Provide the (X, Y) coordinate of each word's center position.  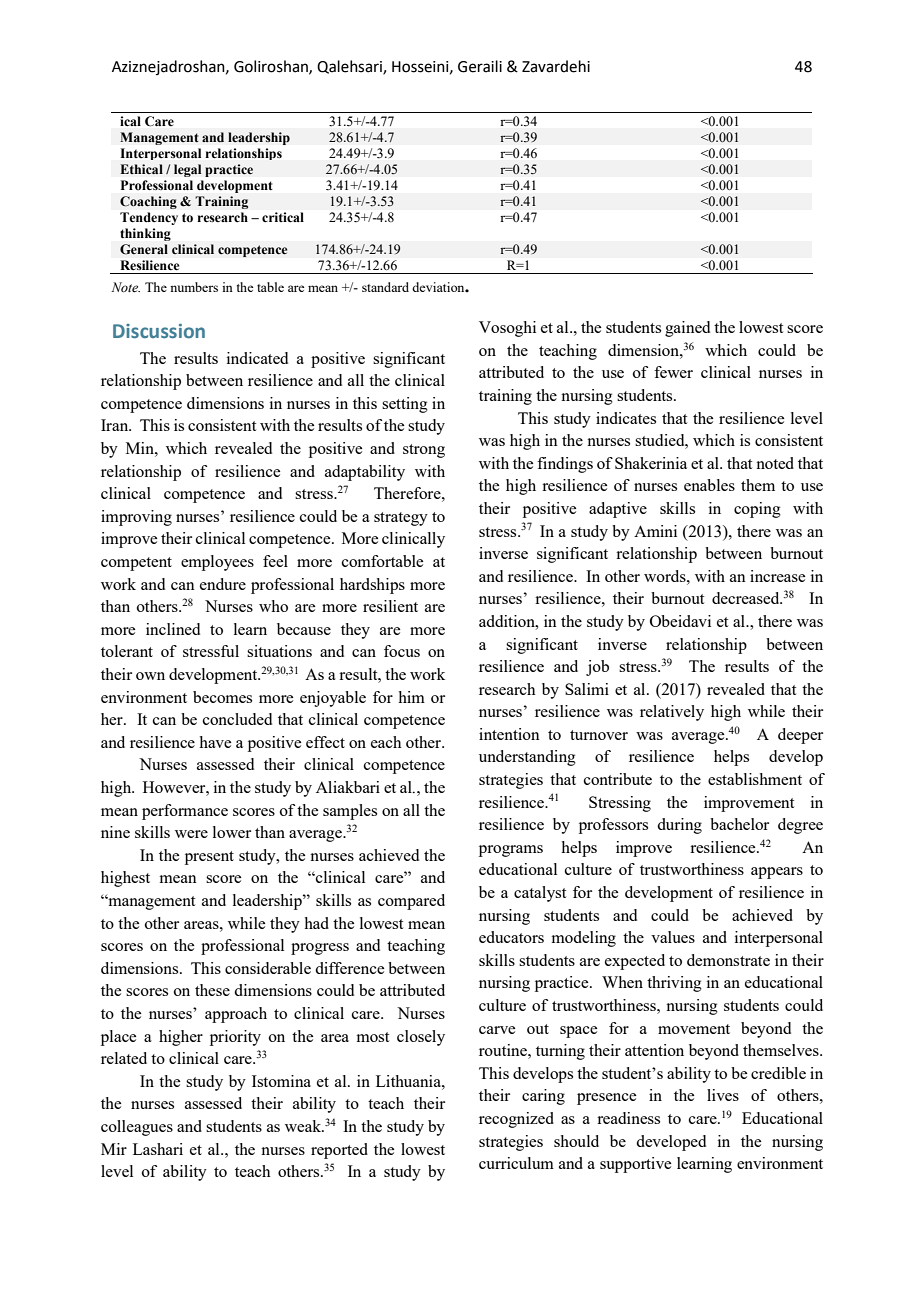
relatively (672, 713)
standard (385, 287)
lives (723, 1095)
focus (402, 651)
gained (687, 329)
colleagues (137, 1128)
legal (187, 170)
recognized (516, 1120)
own (150, 676)
